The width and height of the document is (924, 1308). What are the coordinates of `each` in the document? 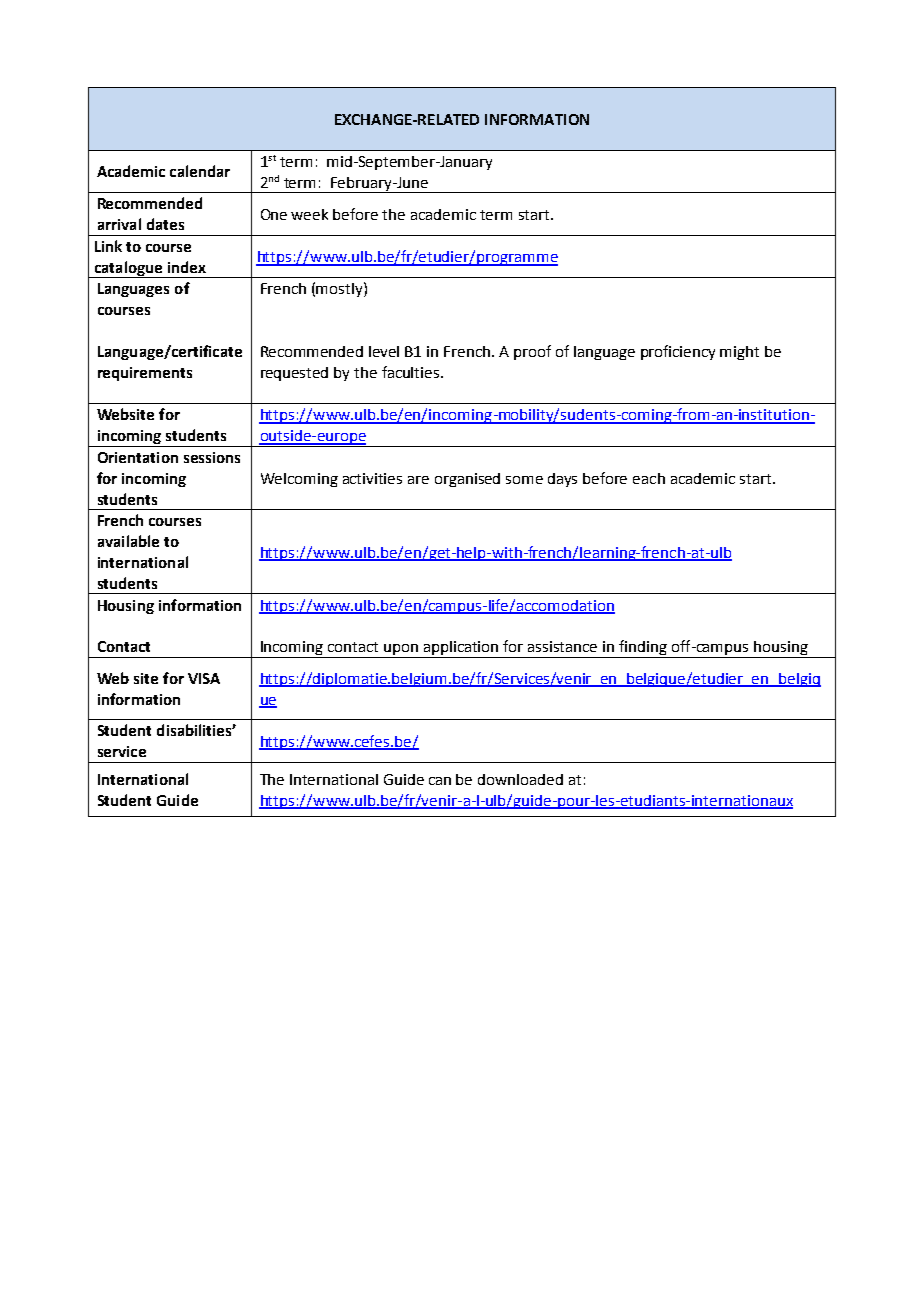 It's located at (649, 478).
